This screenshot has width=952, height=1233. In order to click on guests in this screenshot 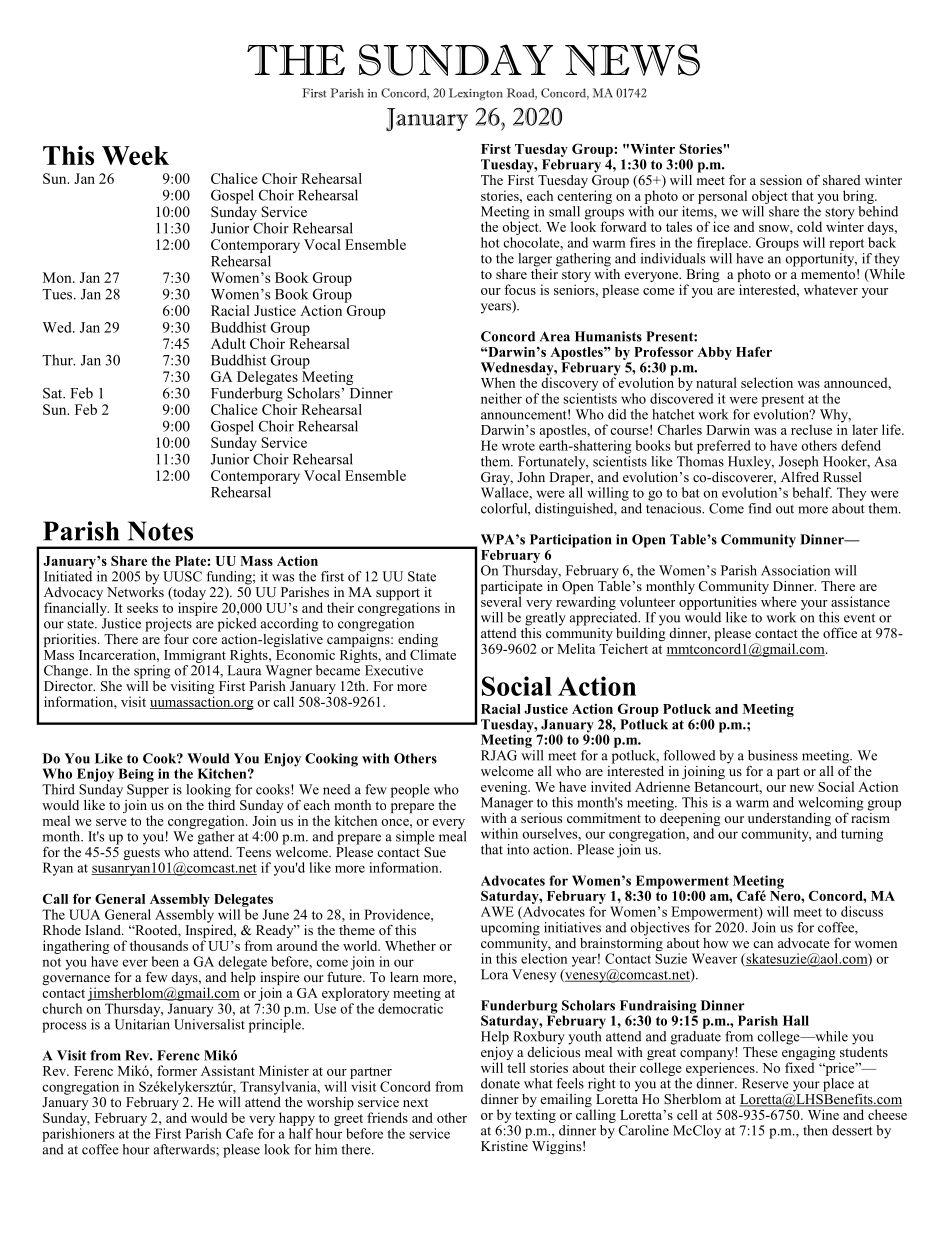, I will do `click(143, 855)`.
